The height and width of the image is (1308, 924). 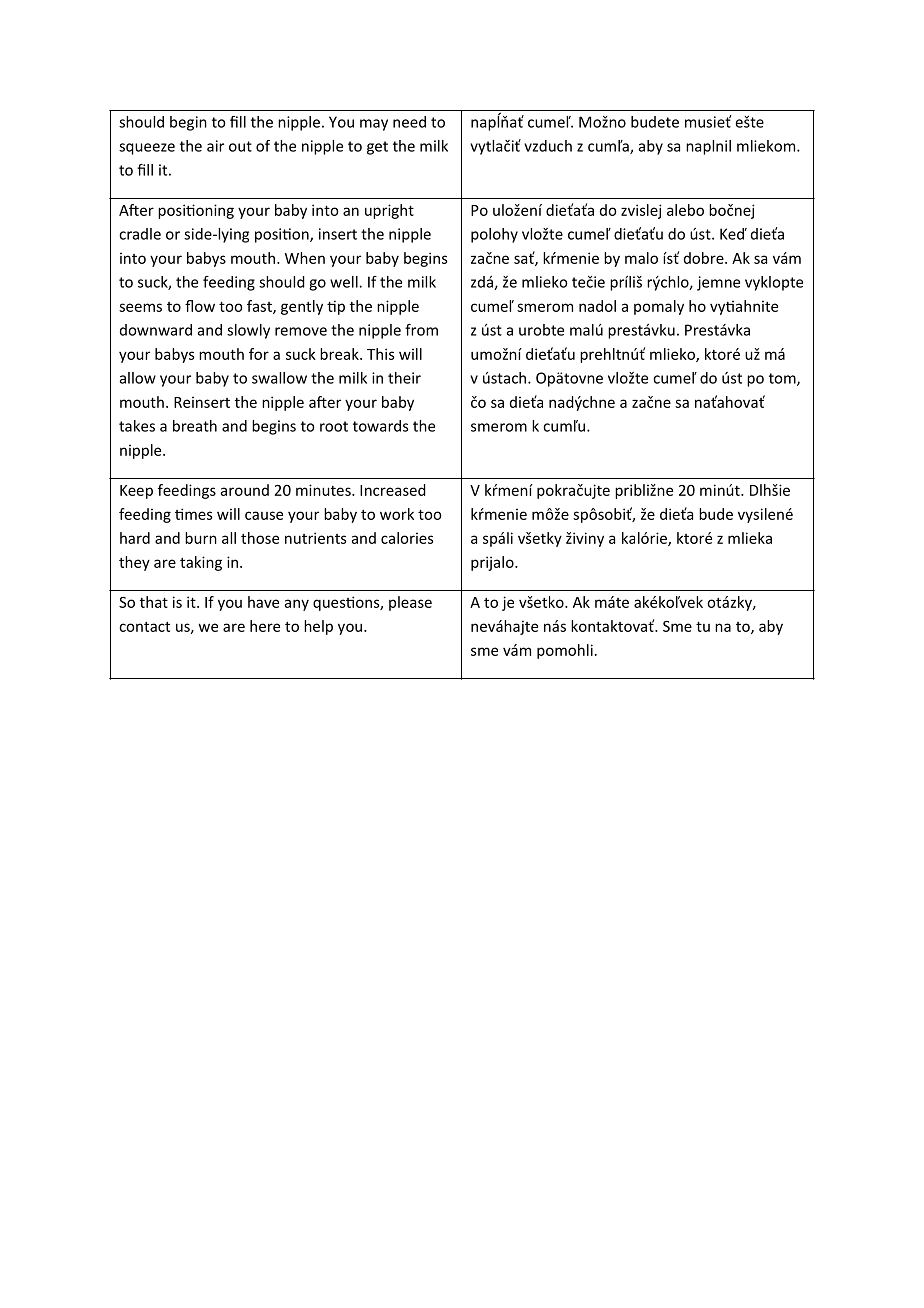 What do you see at coordinates (407, 538) in the image?
I see `calories` at bounding box center [407, 538].
